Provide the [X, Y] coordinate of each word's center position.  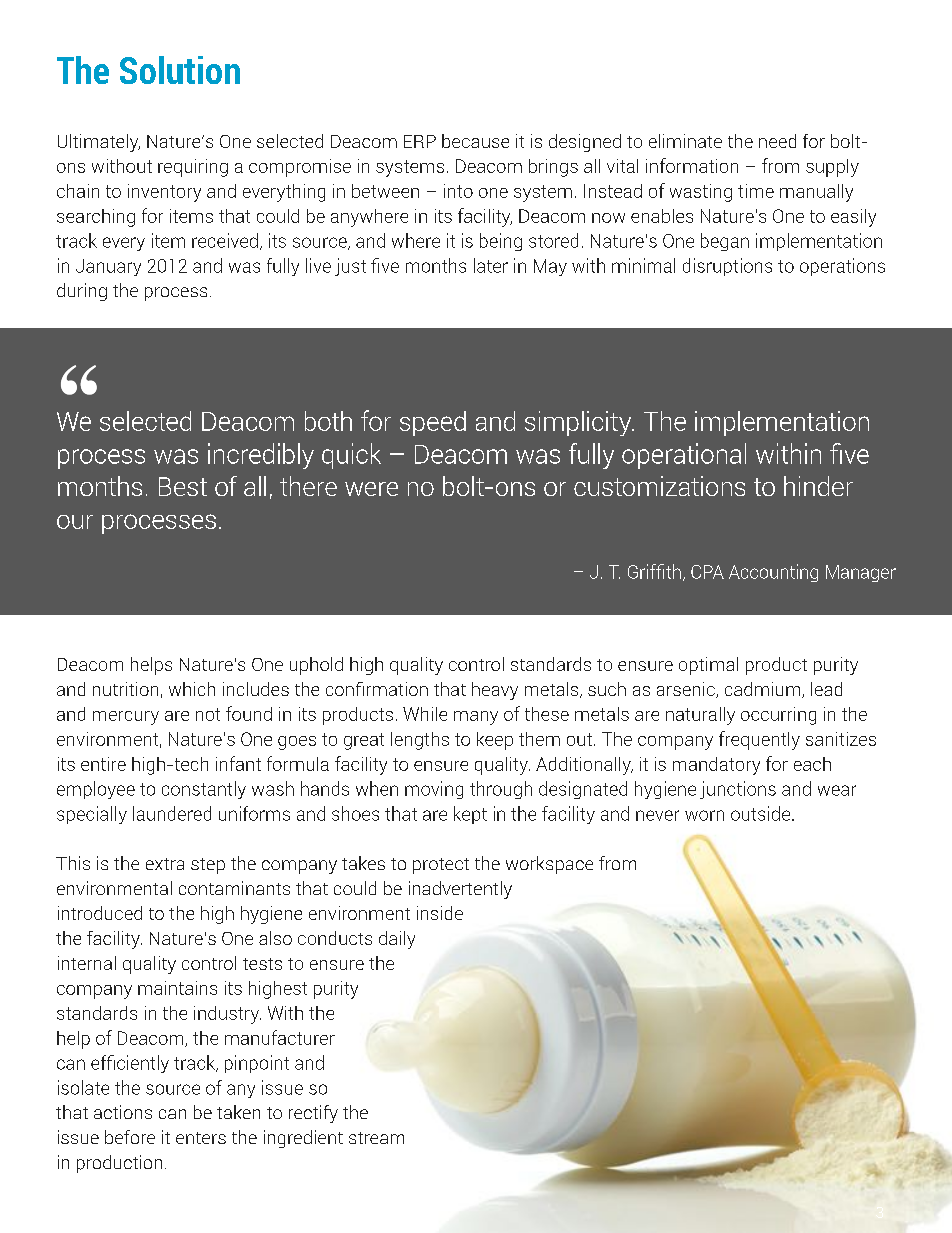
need [777, 141]
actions [123, 1112]
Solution [180, 70]
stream [376, 1138]
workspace [549, 865]
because [475, 141]
